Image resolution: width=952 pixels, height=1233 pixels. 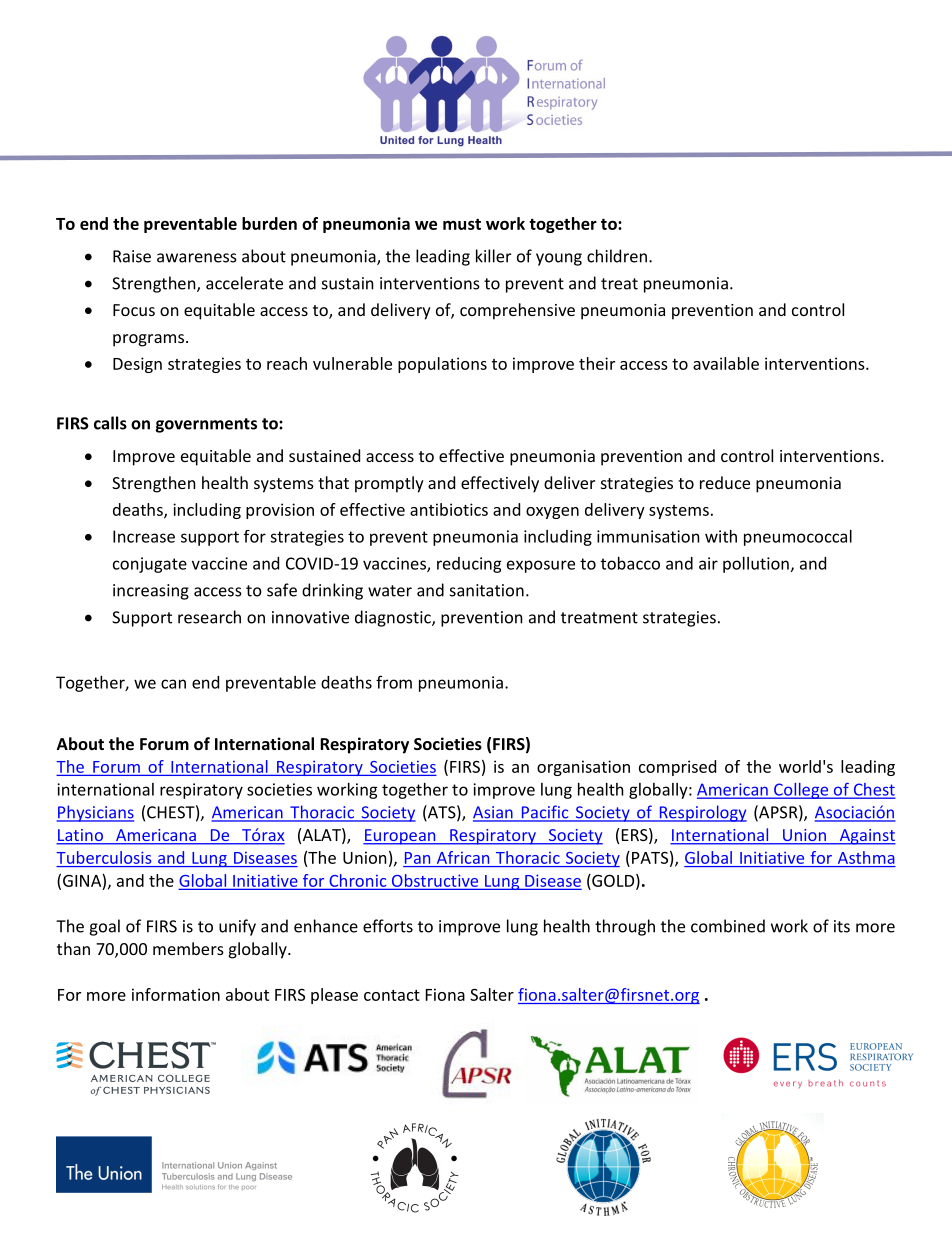 What do you see at coordinates (394, 682) in the screenshot?
I see `from` at bounding box center [394, 682].
